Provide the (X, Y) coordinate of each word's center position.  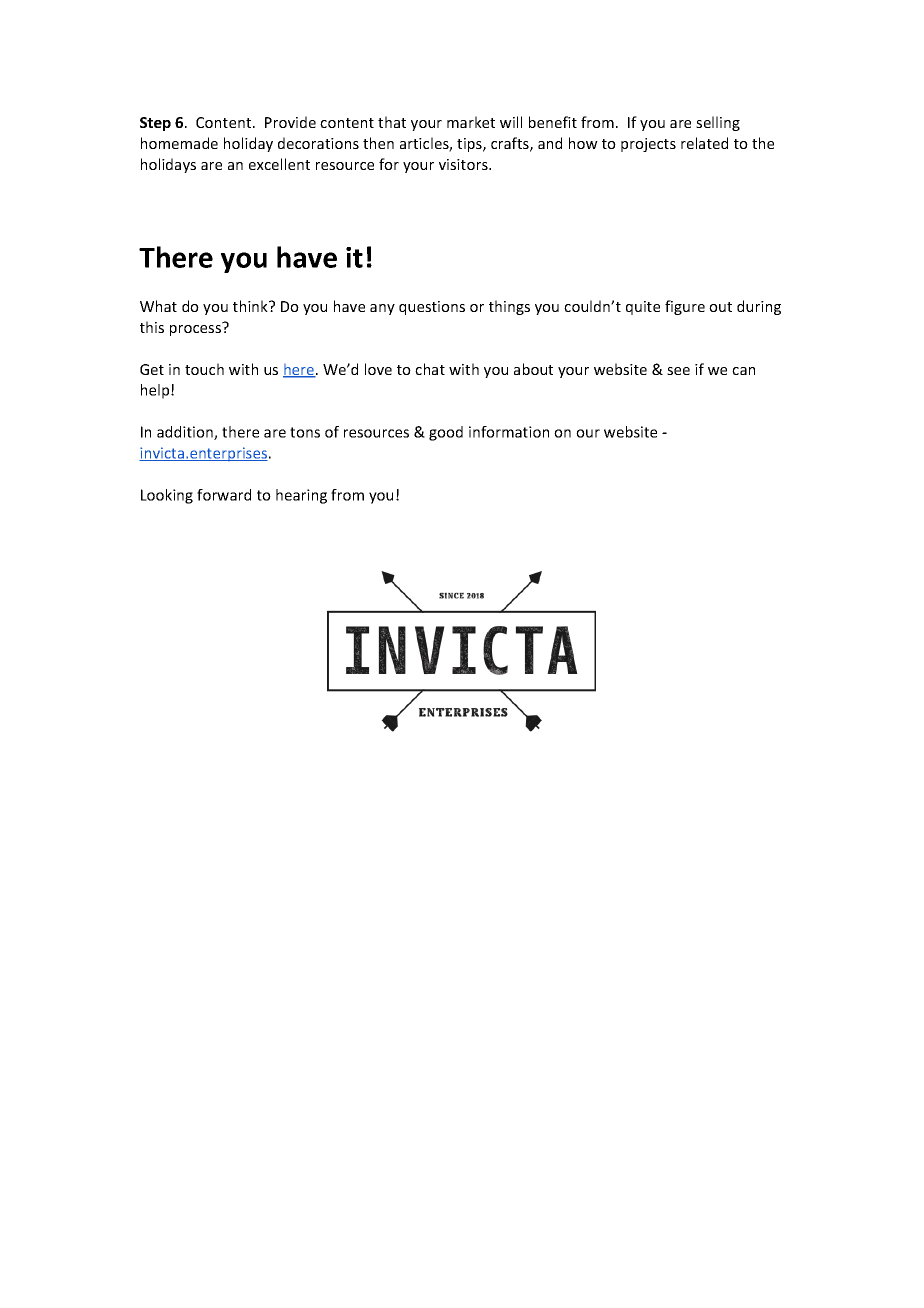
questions (432, 308)
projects (648, 145)
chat (430, 369)
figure (685, 307)
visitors (464, 164)
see (678, 371)
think (251, 306)
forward (224, 495)
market (471, 122)
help (156, 391)
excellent (279, 164)
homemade (179, 143)
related (704, 143)
